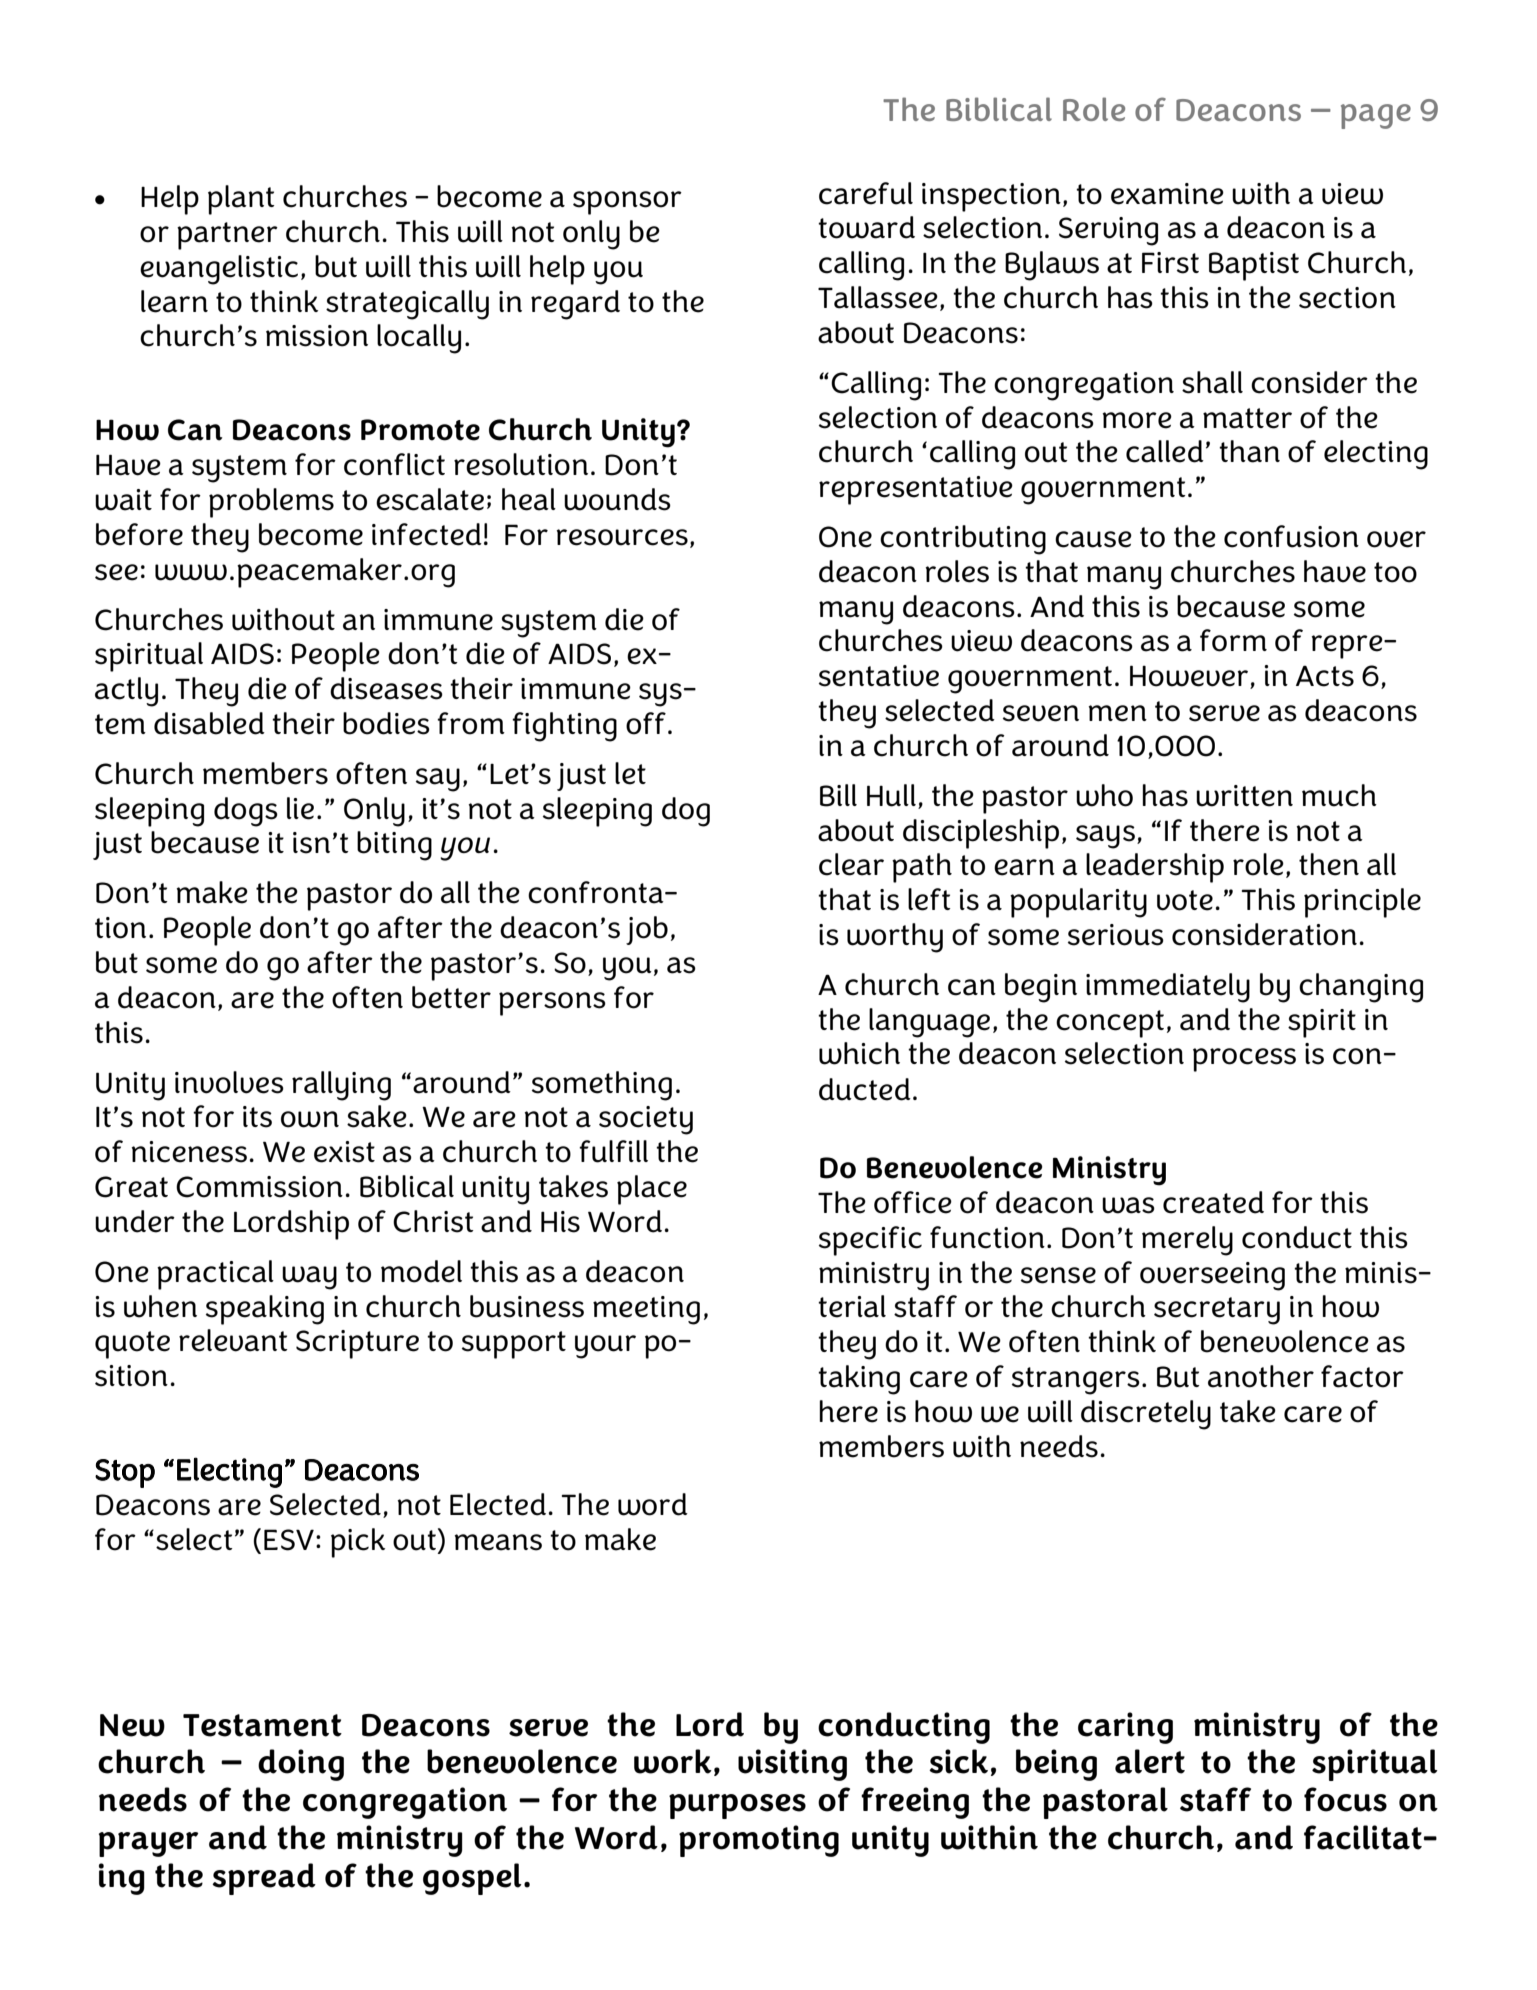 The image size is (1537, 1990). Describe the element at coordinates (866, 227) in the screenshot. I see `toward` at that location.
